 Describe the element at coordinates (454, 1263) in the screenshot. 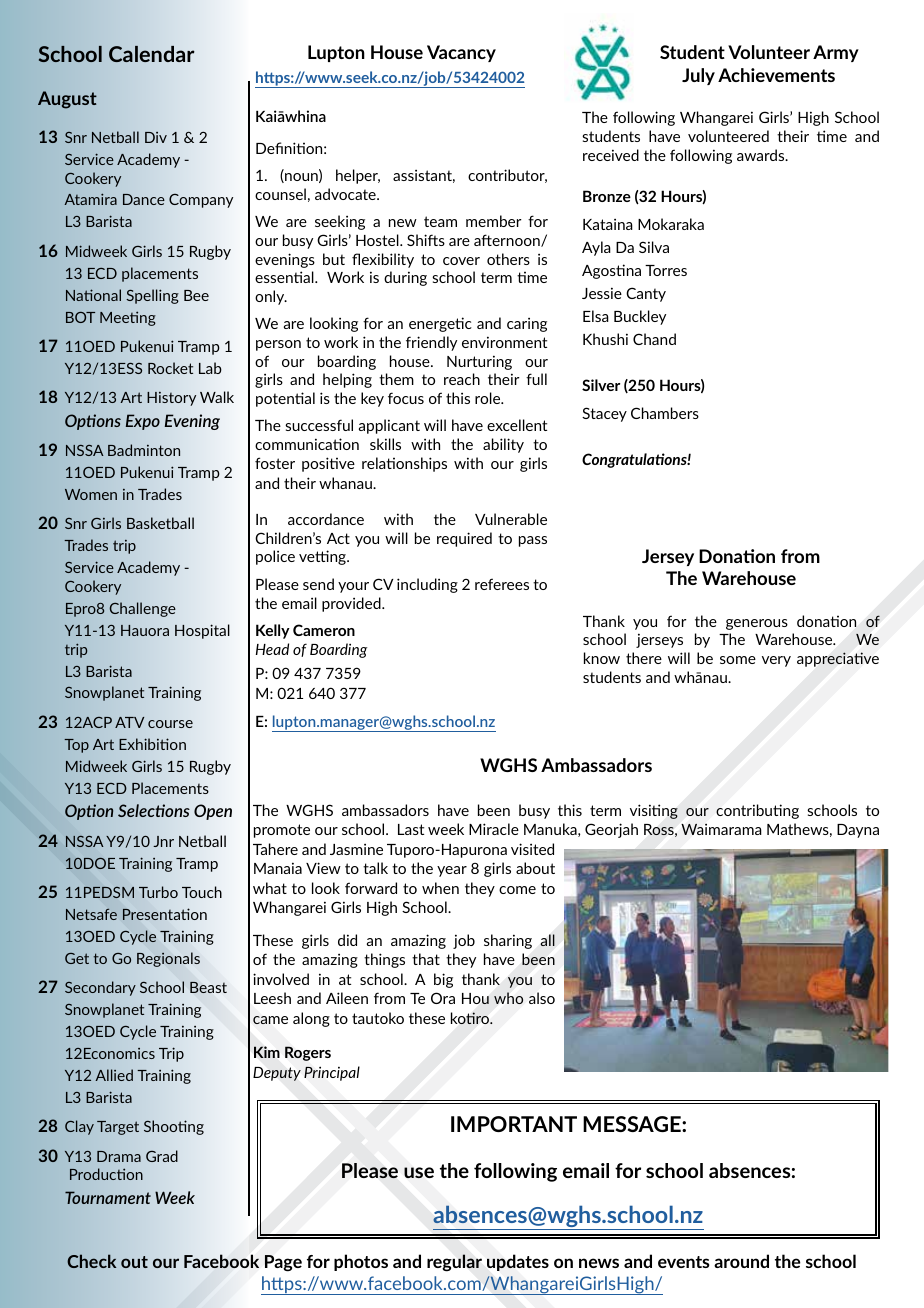

I see `regular` at that location.
